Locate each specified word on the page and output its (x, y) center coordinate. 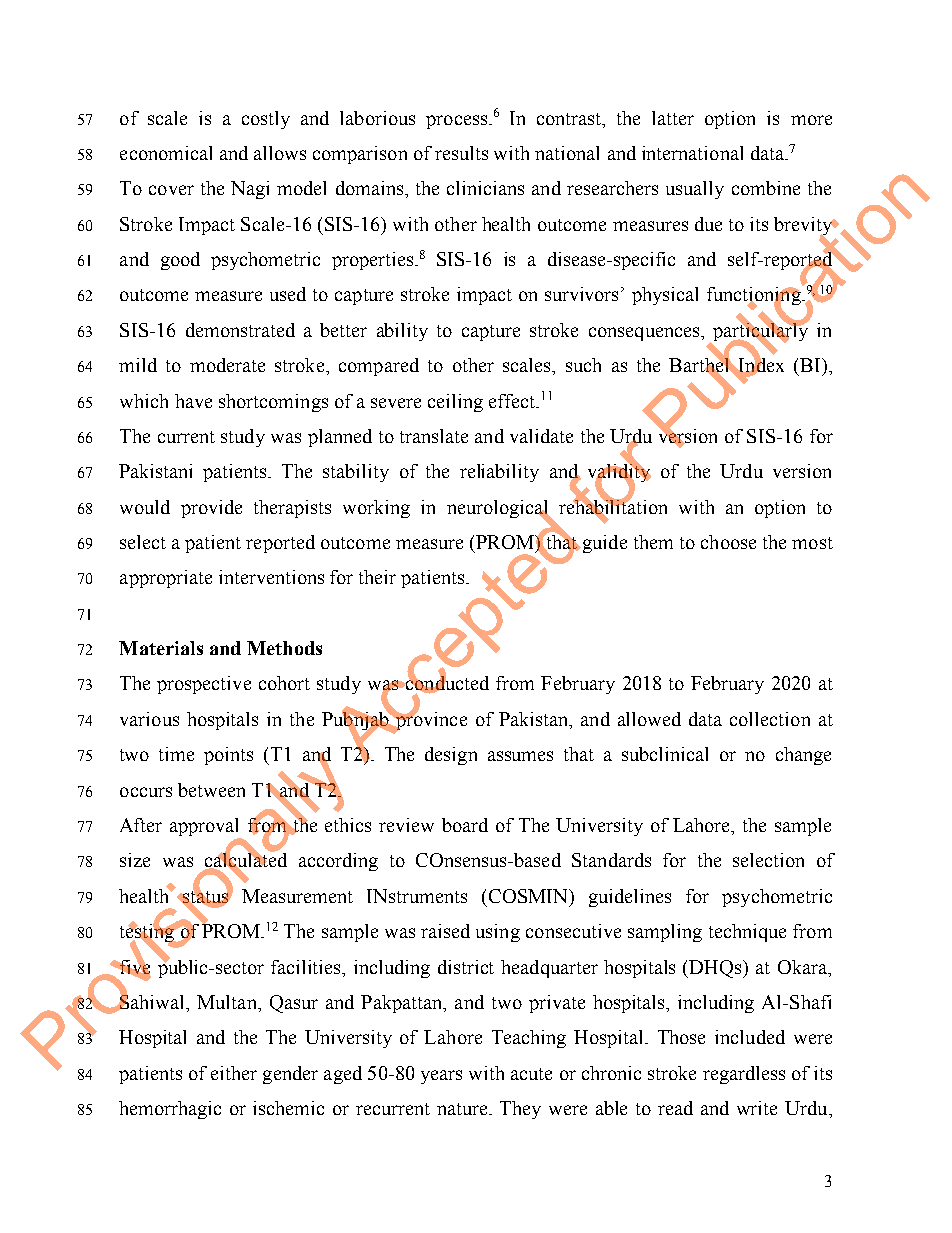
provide (211, 509)
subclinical (665, 754)
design (451, 756)
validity (619, 473)
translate (434, 436)
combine (766, 188)
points (228, 756)
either (234, 1073)
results (461, 153)
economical (166, 153)
